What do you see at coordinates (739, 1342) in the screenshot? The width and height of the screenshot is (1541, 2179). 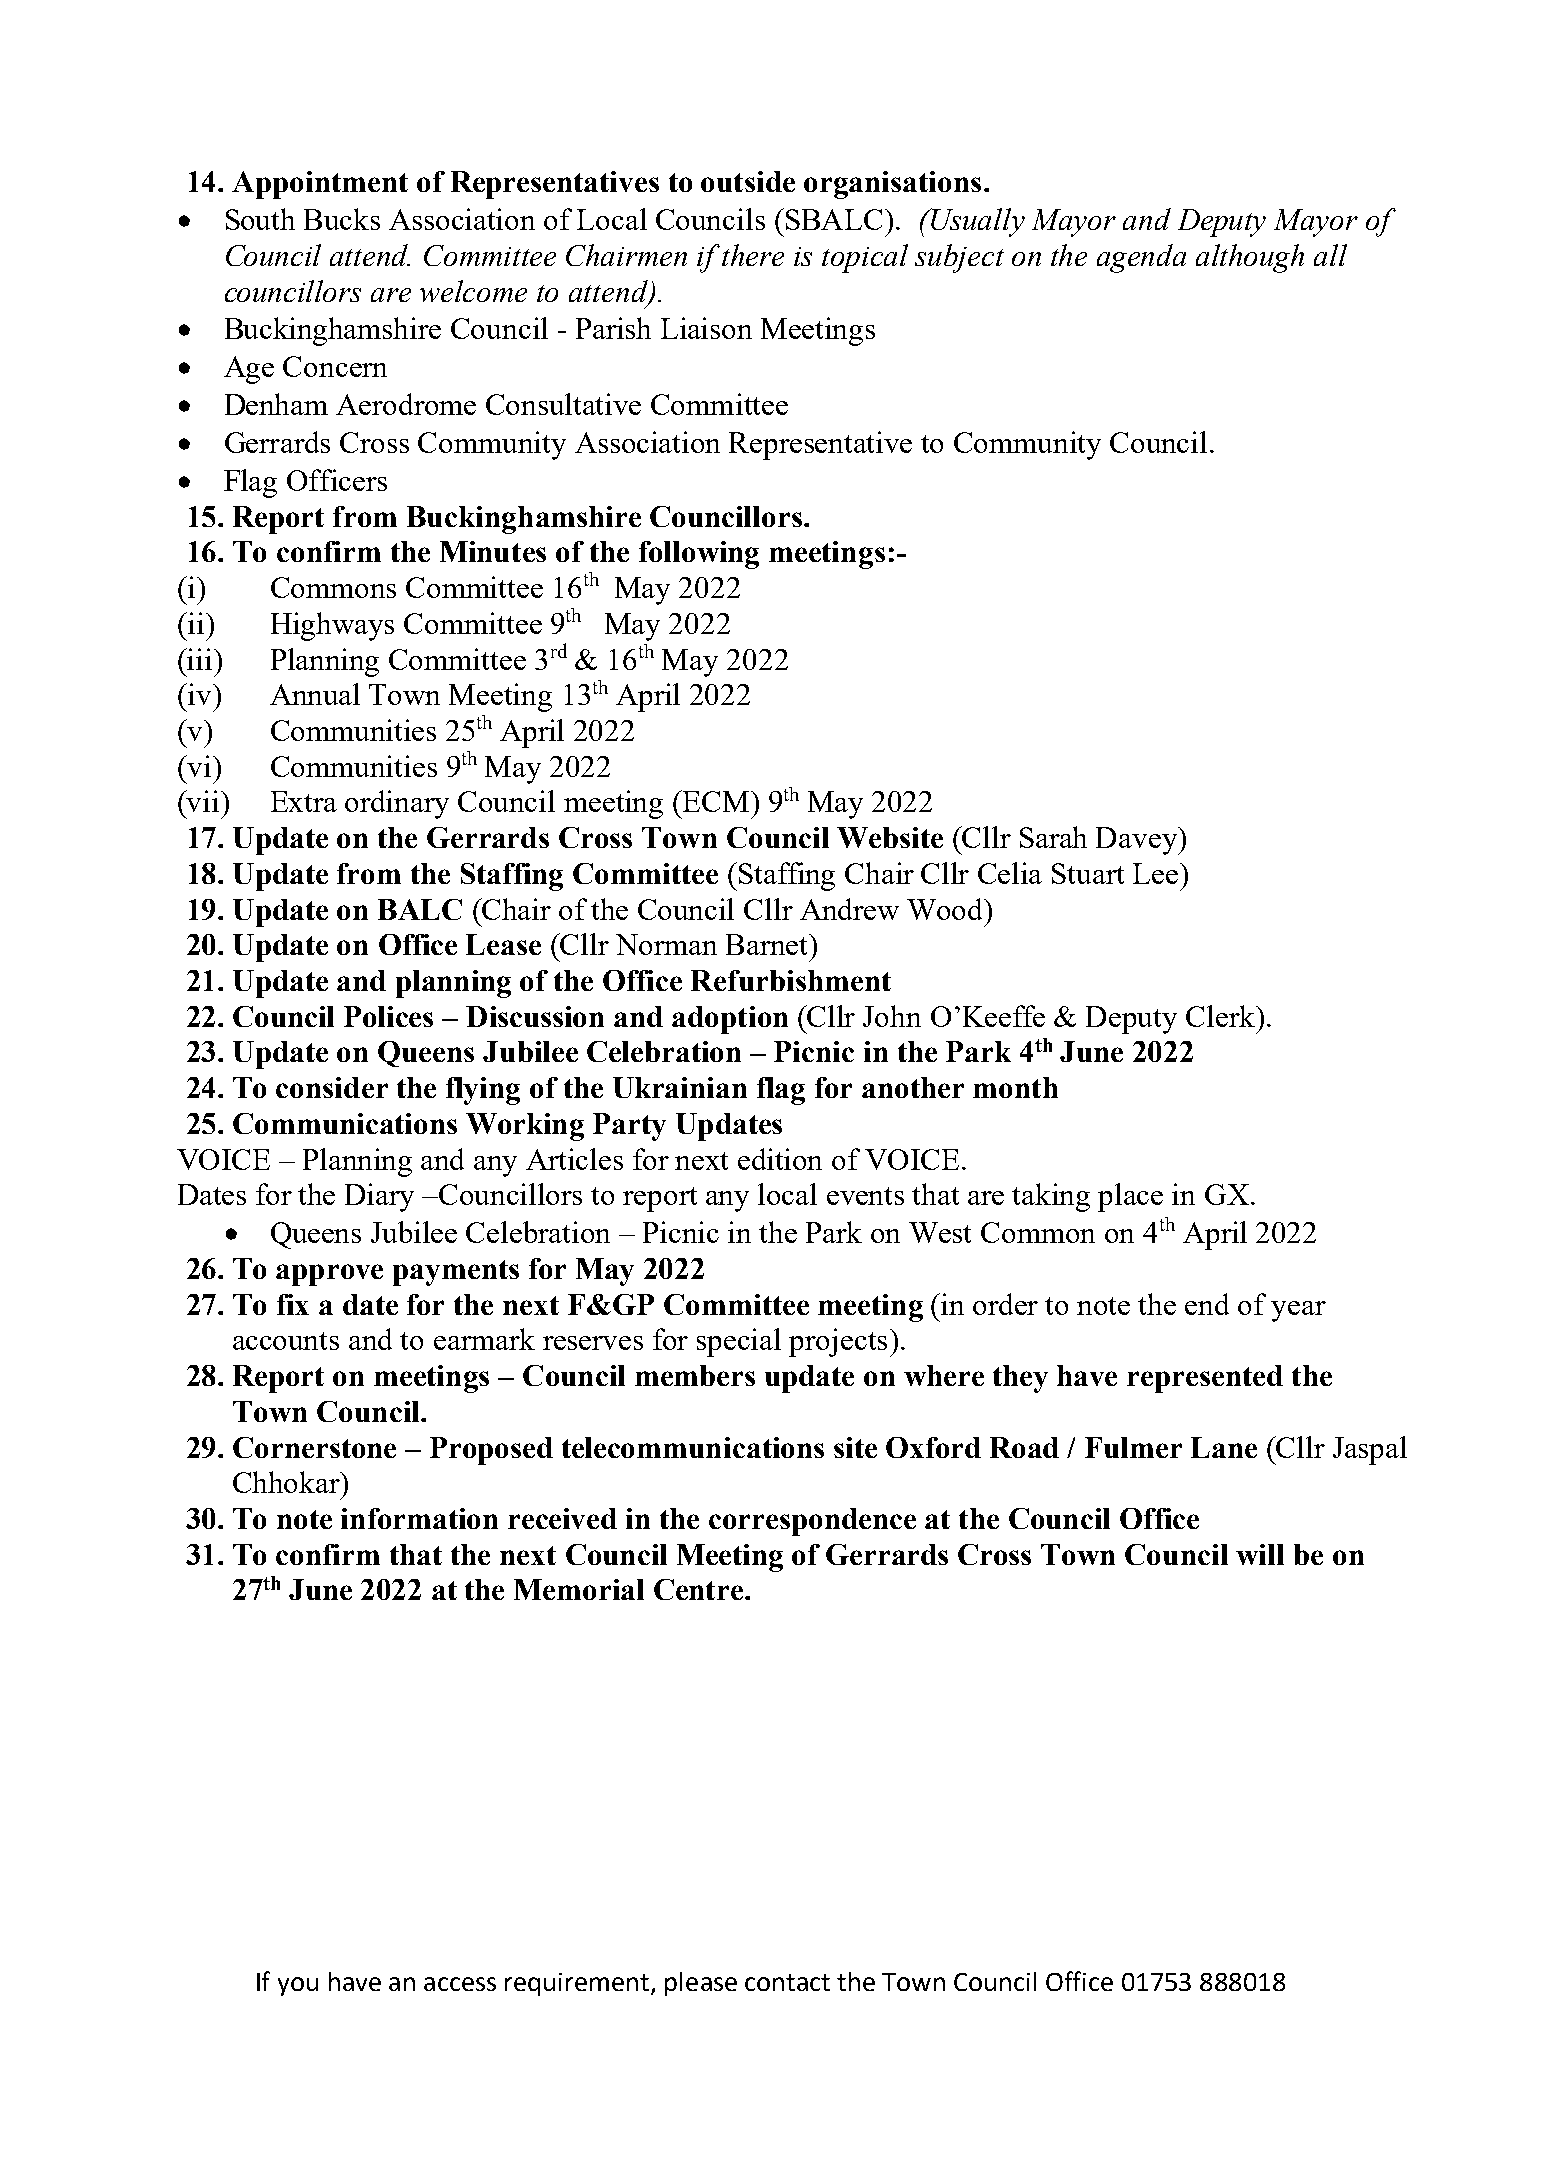 I see `special` at bounding box center [739, 1342].
